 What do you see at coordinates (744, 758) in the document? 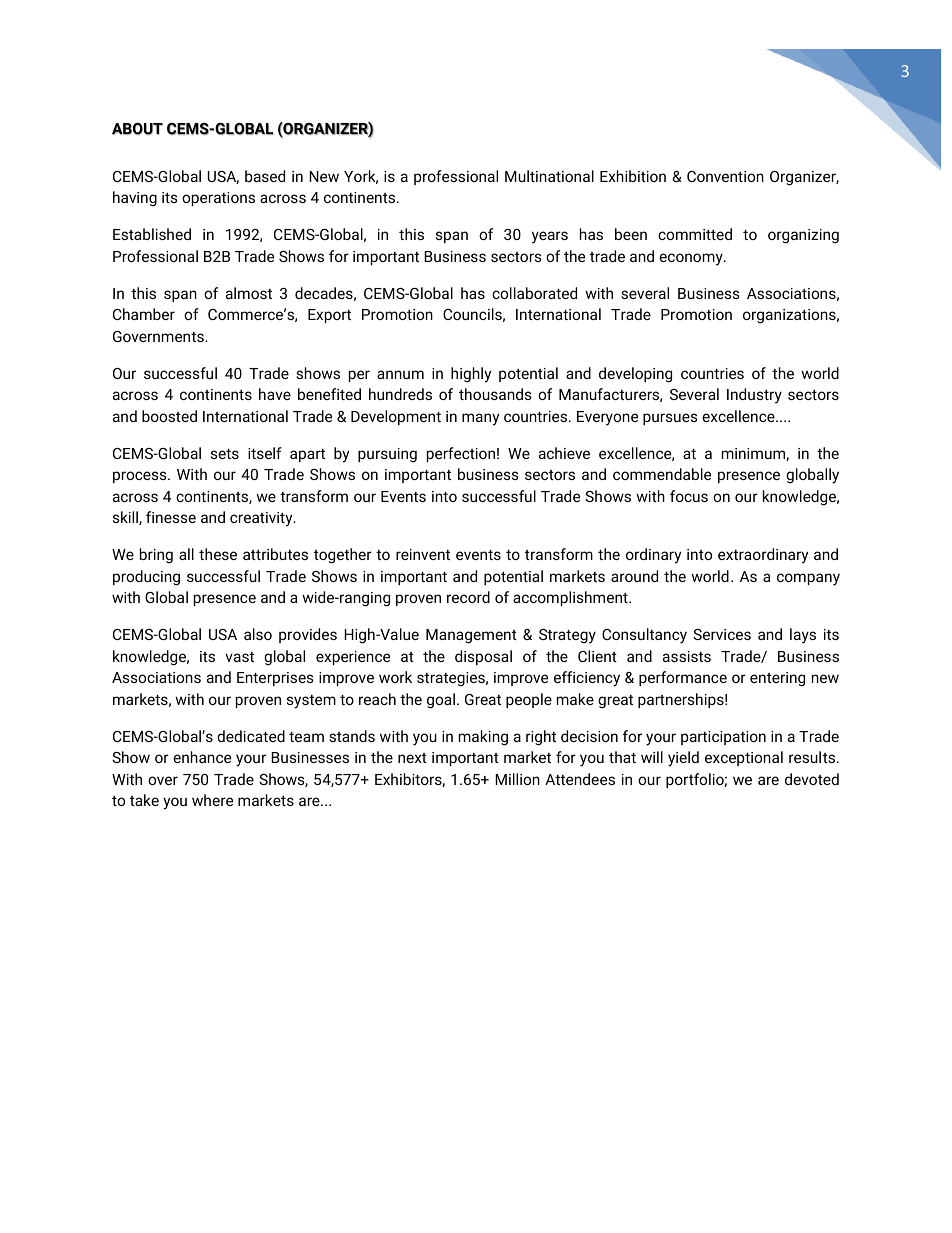
I see `exceptional` at bounding box center [744, 758].
